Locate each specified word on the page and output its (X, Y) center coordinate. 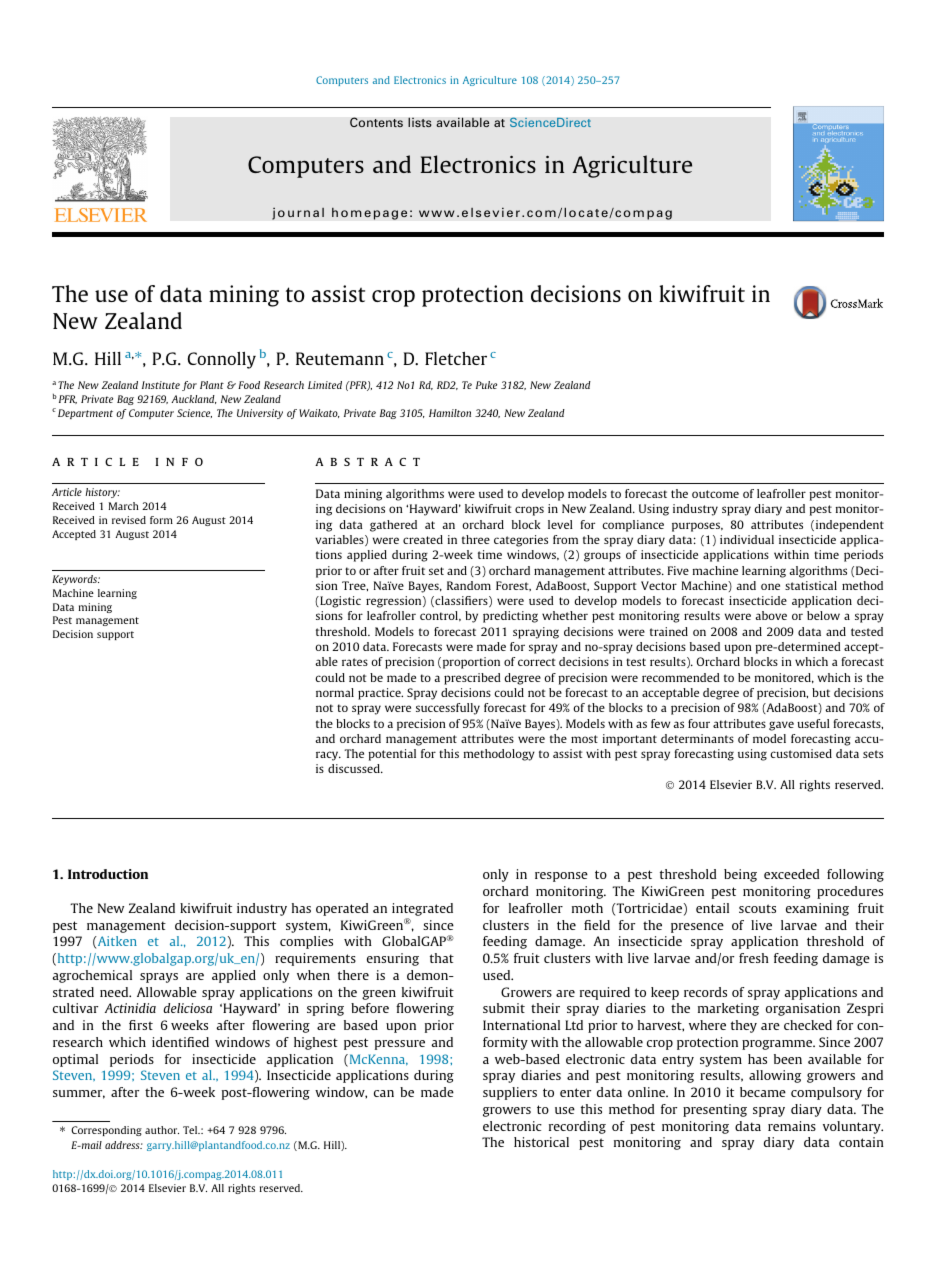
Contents (376, 122)
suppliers (510, 1093)
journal (298, 213)
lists (420, 122)
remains (792, 1126)
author (162, 1130)
